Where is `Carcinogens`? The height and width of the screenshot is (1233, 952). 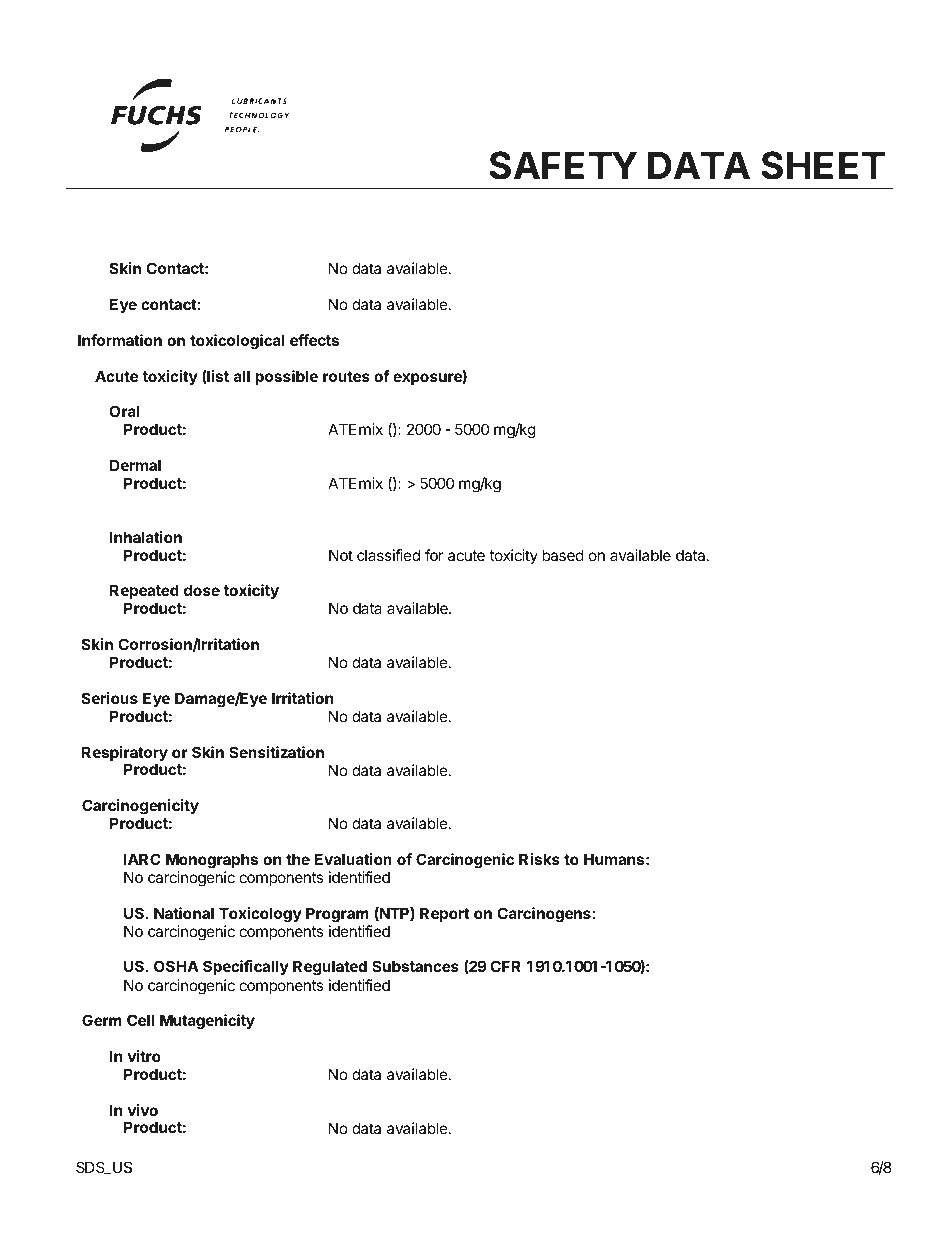
Carcinogens is located at coordinates (544, 915).
